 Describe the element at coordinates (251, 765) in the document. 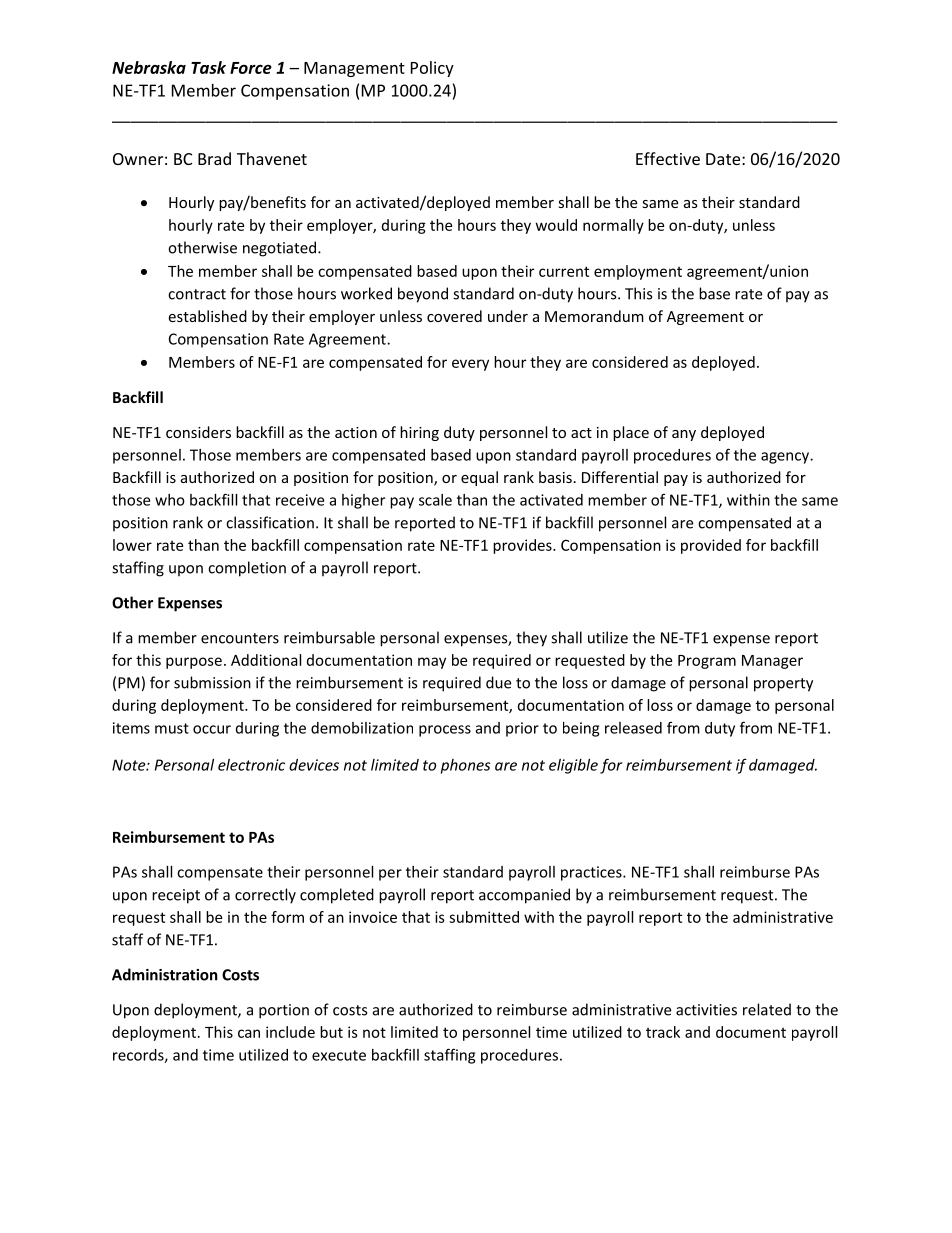

I see `electronic` at that location.
